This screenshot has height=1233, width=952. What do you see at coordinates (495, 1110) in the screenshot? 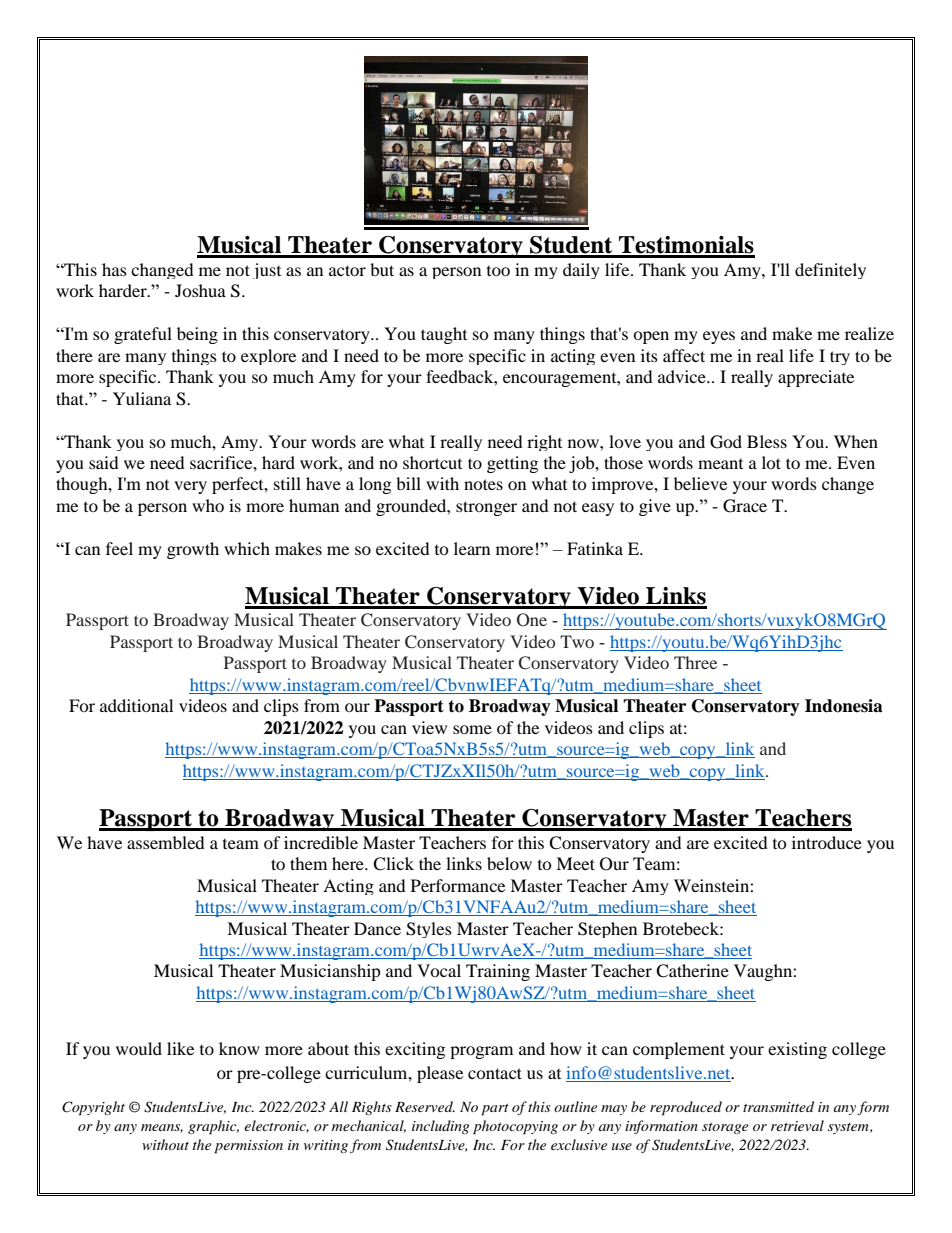
I see `part` at bounding box center [495, 1110].
